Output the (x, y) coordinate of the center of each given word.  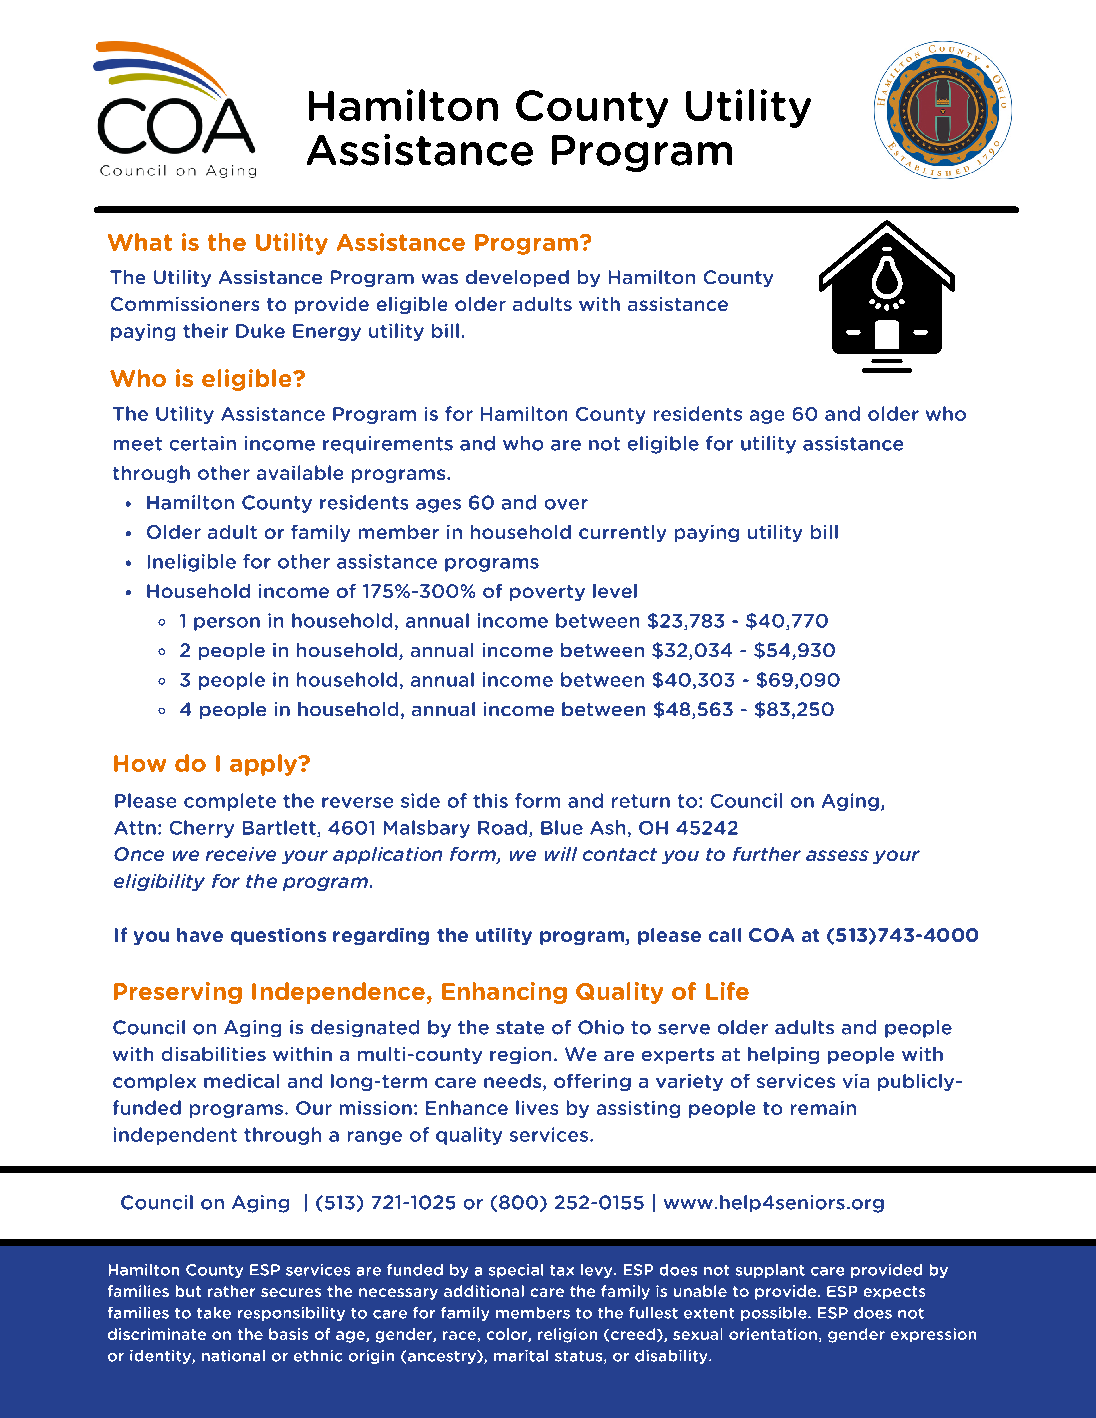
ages (438, 506)
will (561, 854)
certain (203, 443)
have (200, 935)
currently (622, 533)
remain (823, 1108)
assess (837, 855)
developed (517, 278)
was (440, 279)
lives (537, 1107)
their (205, 330)
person (227, 624)
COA (771, 935)
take (214, 1313)
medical (241, 1081)
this (490, 800)
